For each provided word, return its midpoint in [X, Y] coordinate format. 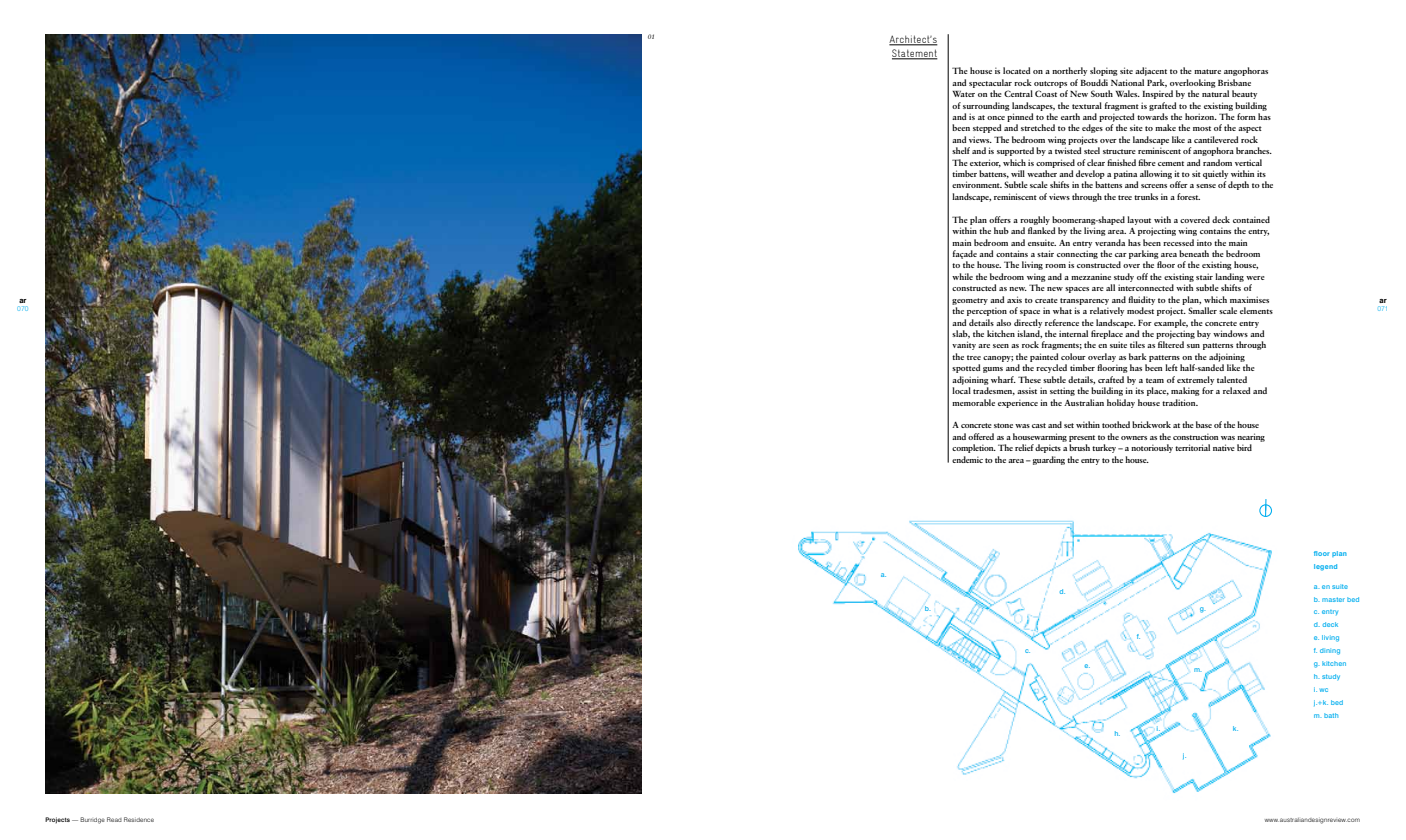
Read [114, 819]
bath [1331, 715]
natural [1215, 93]
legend [1325, 567]
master [1333, 599]
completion [974, 448]
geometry [970, 301]
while [962, 276]
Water [963, 94]
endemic [967, 459]
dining [1330, 651]
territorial [1192, 447]
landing [1229, 277]
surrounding [986, 106]
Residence [139, 819]
